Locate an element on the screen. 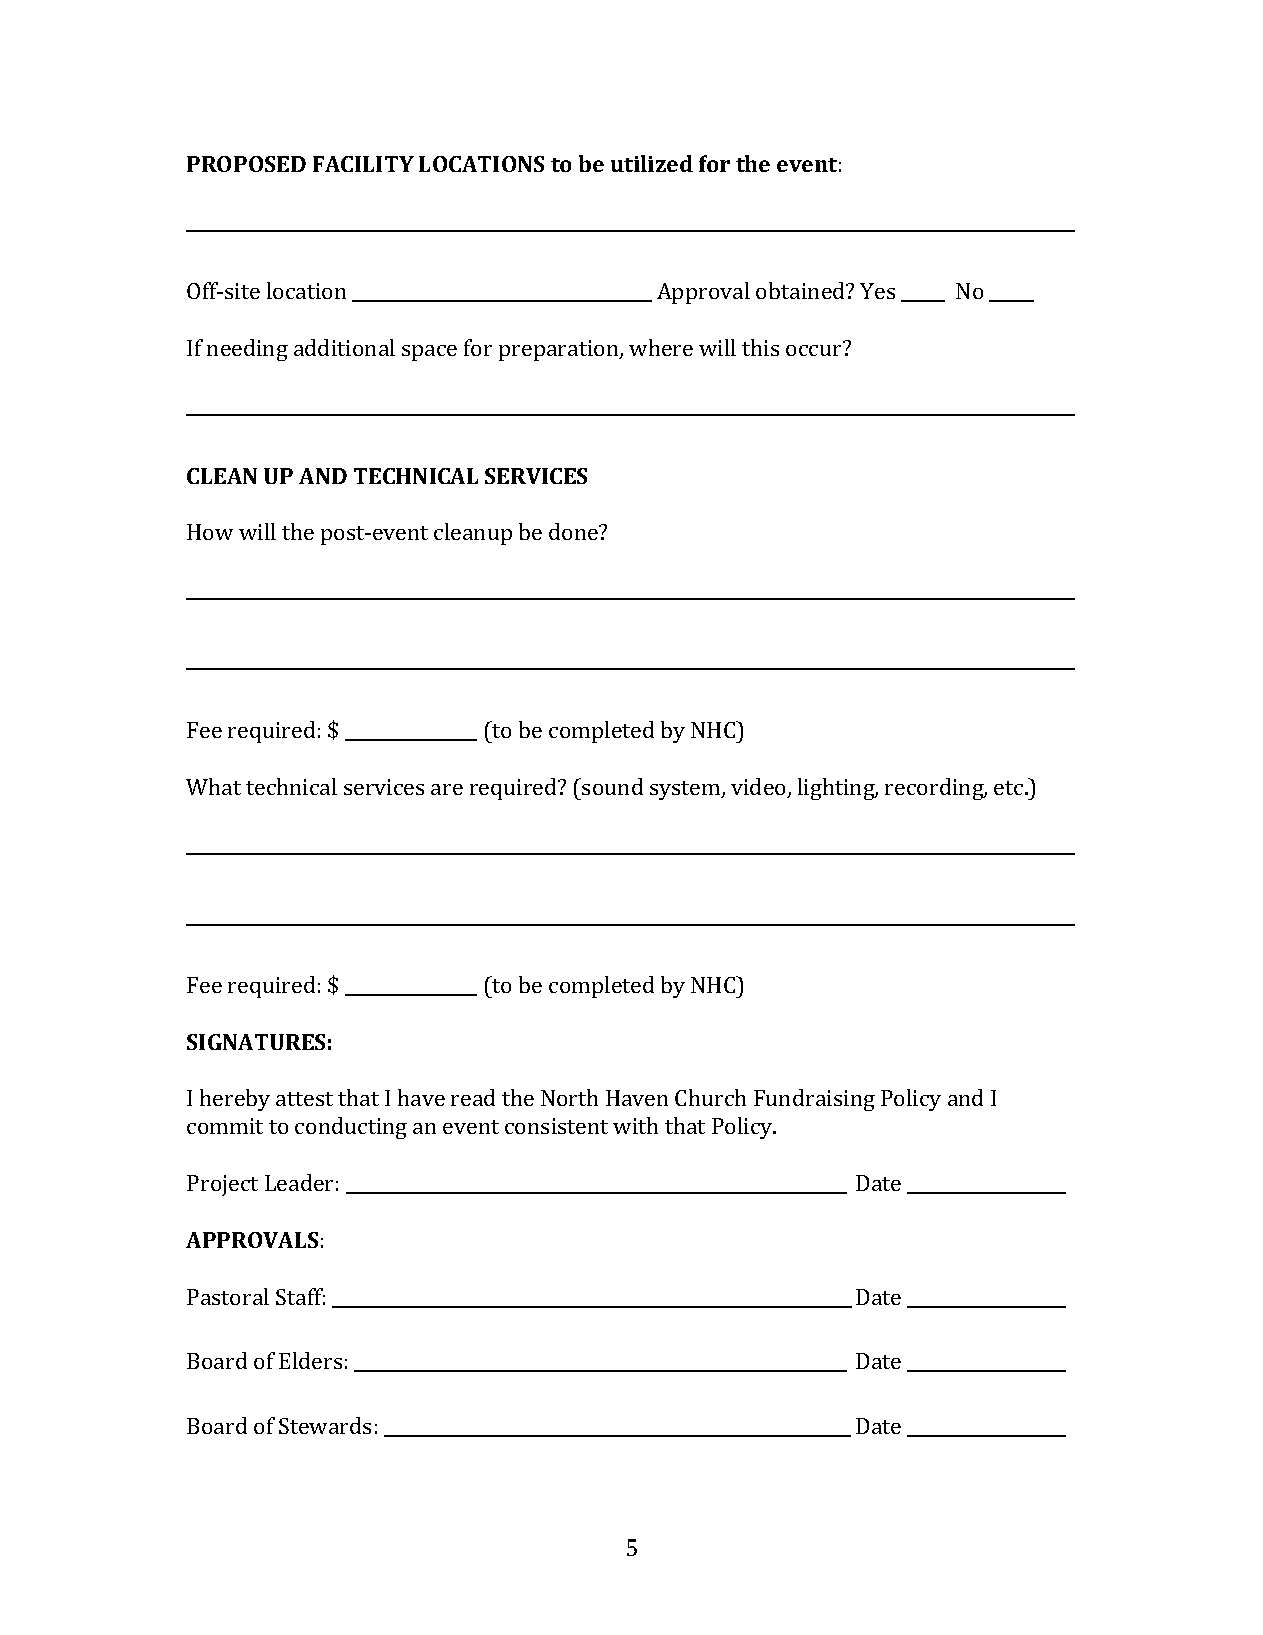  PROPOSED is located at coordinates (246, 164).
